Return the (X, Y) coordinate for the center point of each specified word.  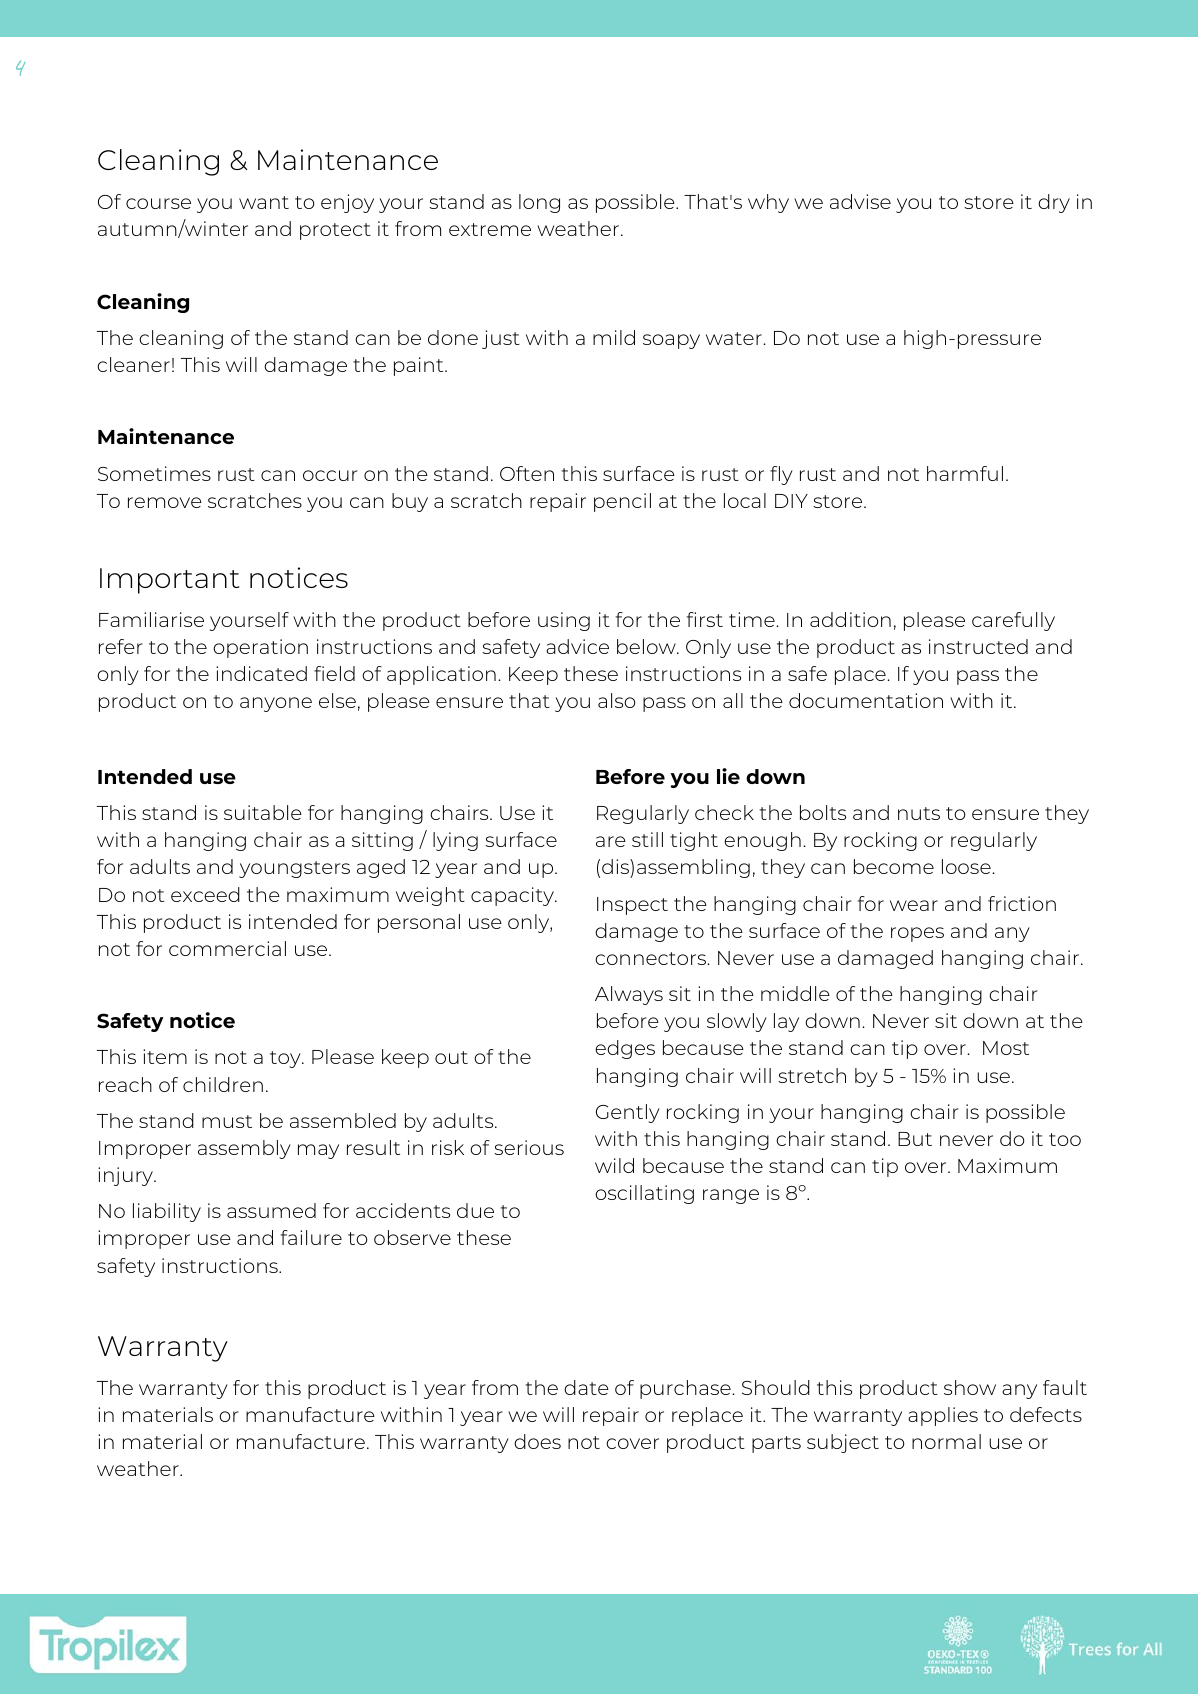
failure (311, 1237)
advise (860, 201)
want (264, 202)
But (915, 1139)
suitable (263, 812)
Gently (628, 1113)
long (539, 203)
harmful (965, 473)
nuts (919, 813)
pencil (622, 502)
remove (165, 502)
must (227, 1121)
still (647, 839)
